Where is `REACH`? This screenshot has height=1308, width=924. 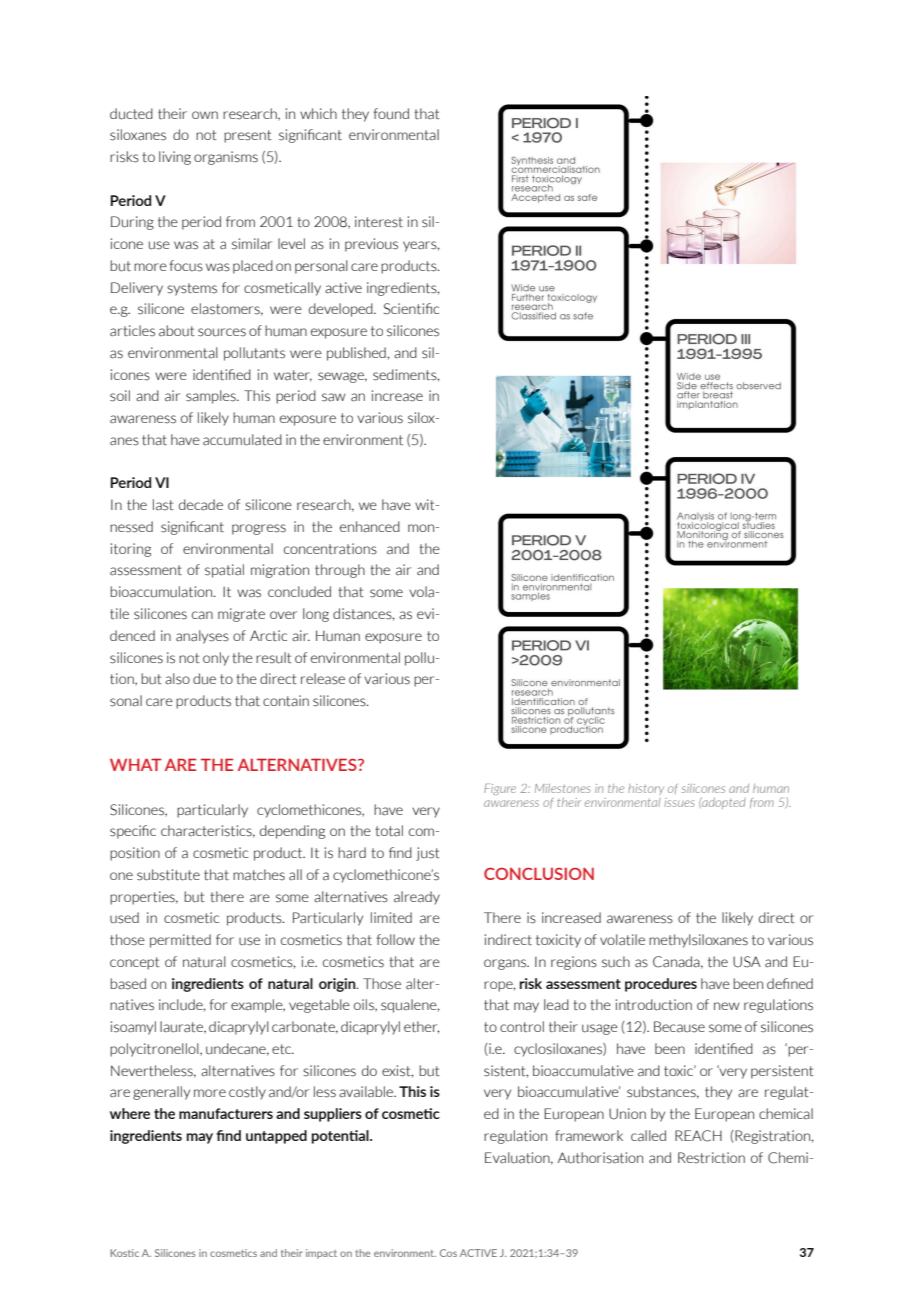 REACH is located at coordinates (698, 1136).
